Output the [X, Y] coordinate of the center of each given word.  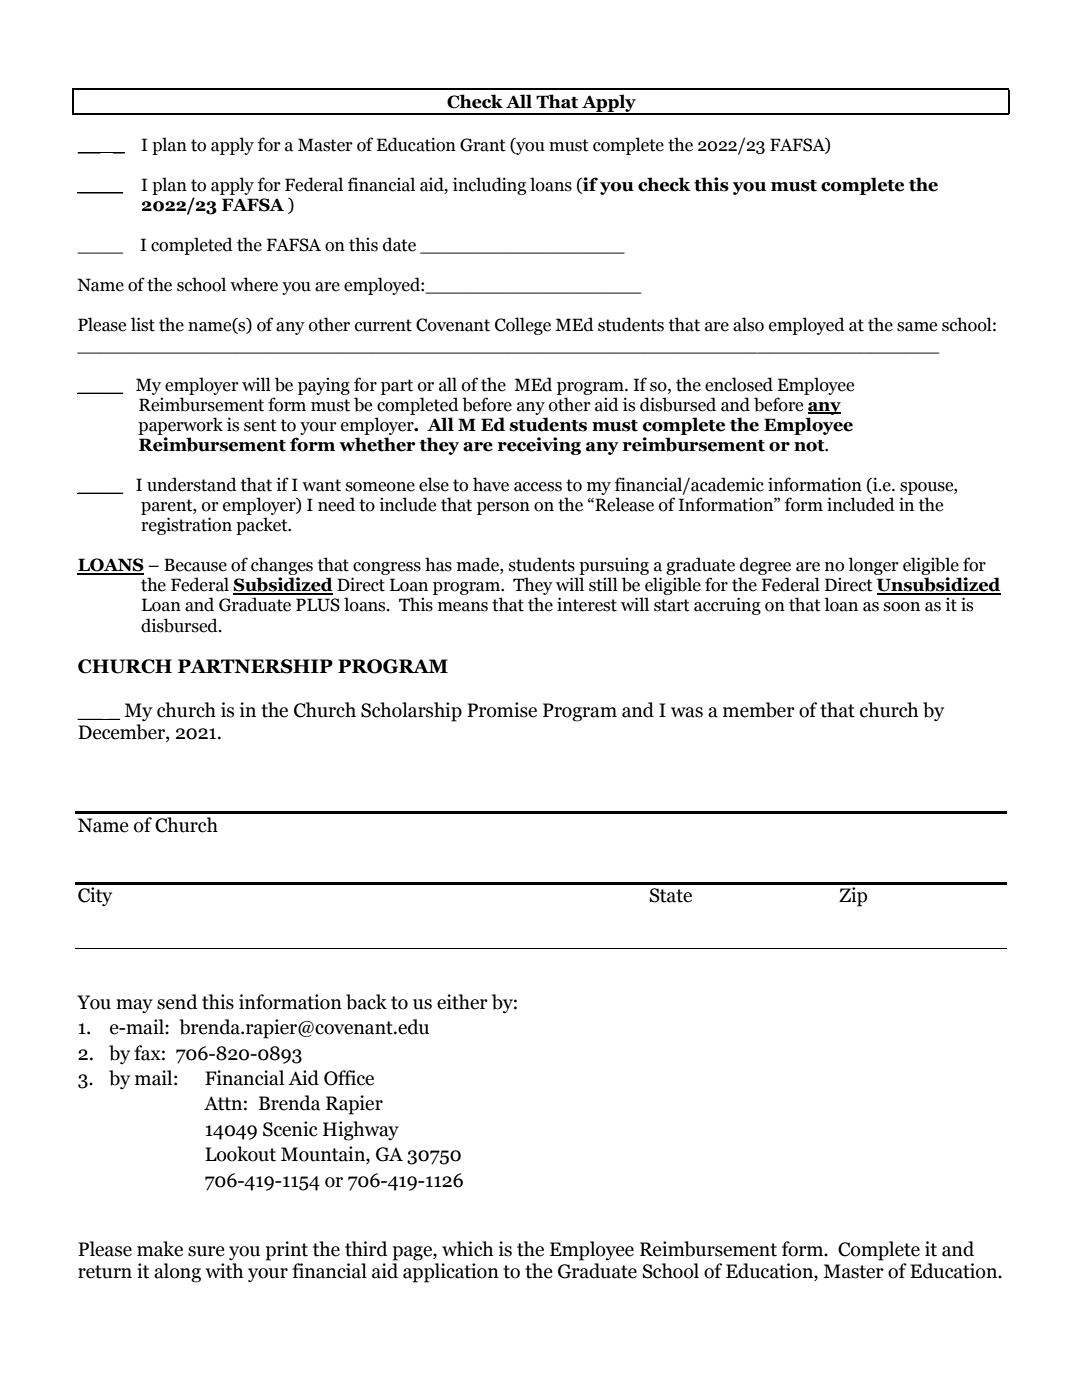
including [489, 186]
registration [186, 526]
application [451, 1273]
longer [873, 566]
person [503, 508]
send [177, 1002]
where [254, 284]
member [759, 710]
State [670, 895]
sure [206, 1251]
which [467, 1249]
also [748, 324]
